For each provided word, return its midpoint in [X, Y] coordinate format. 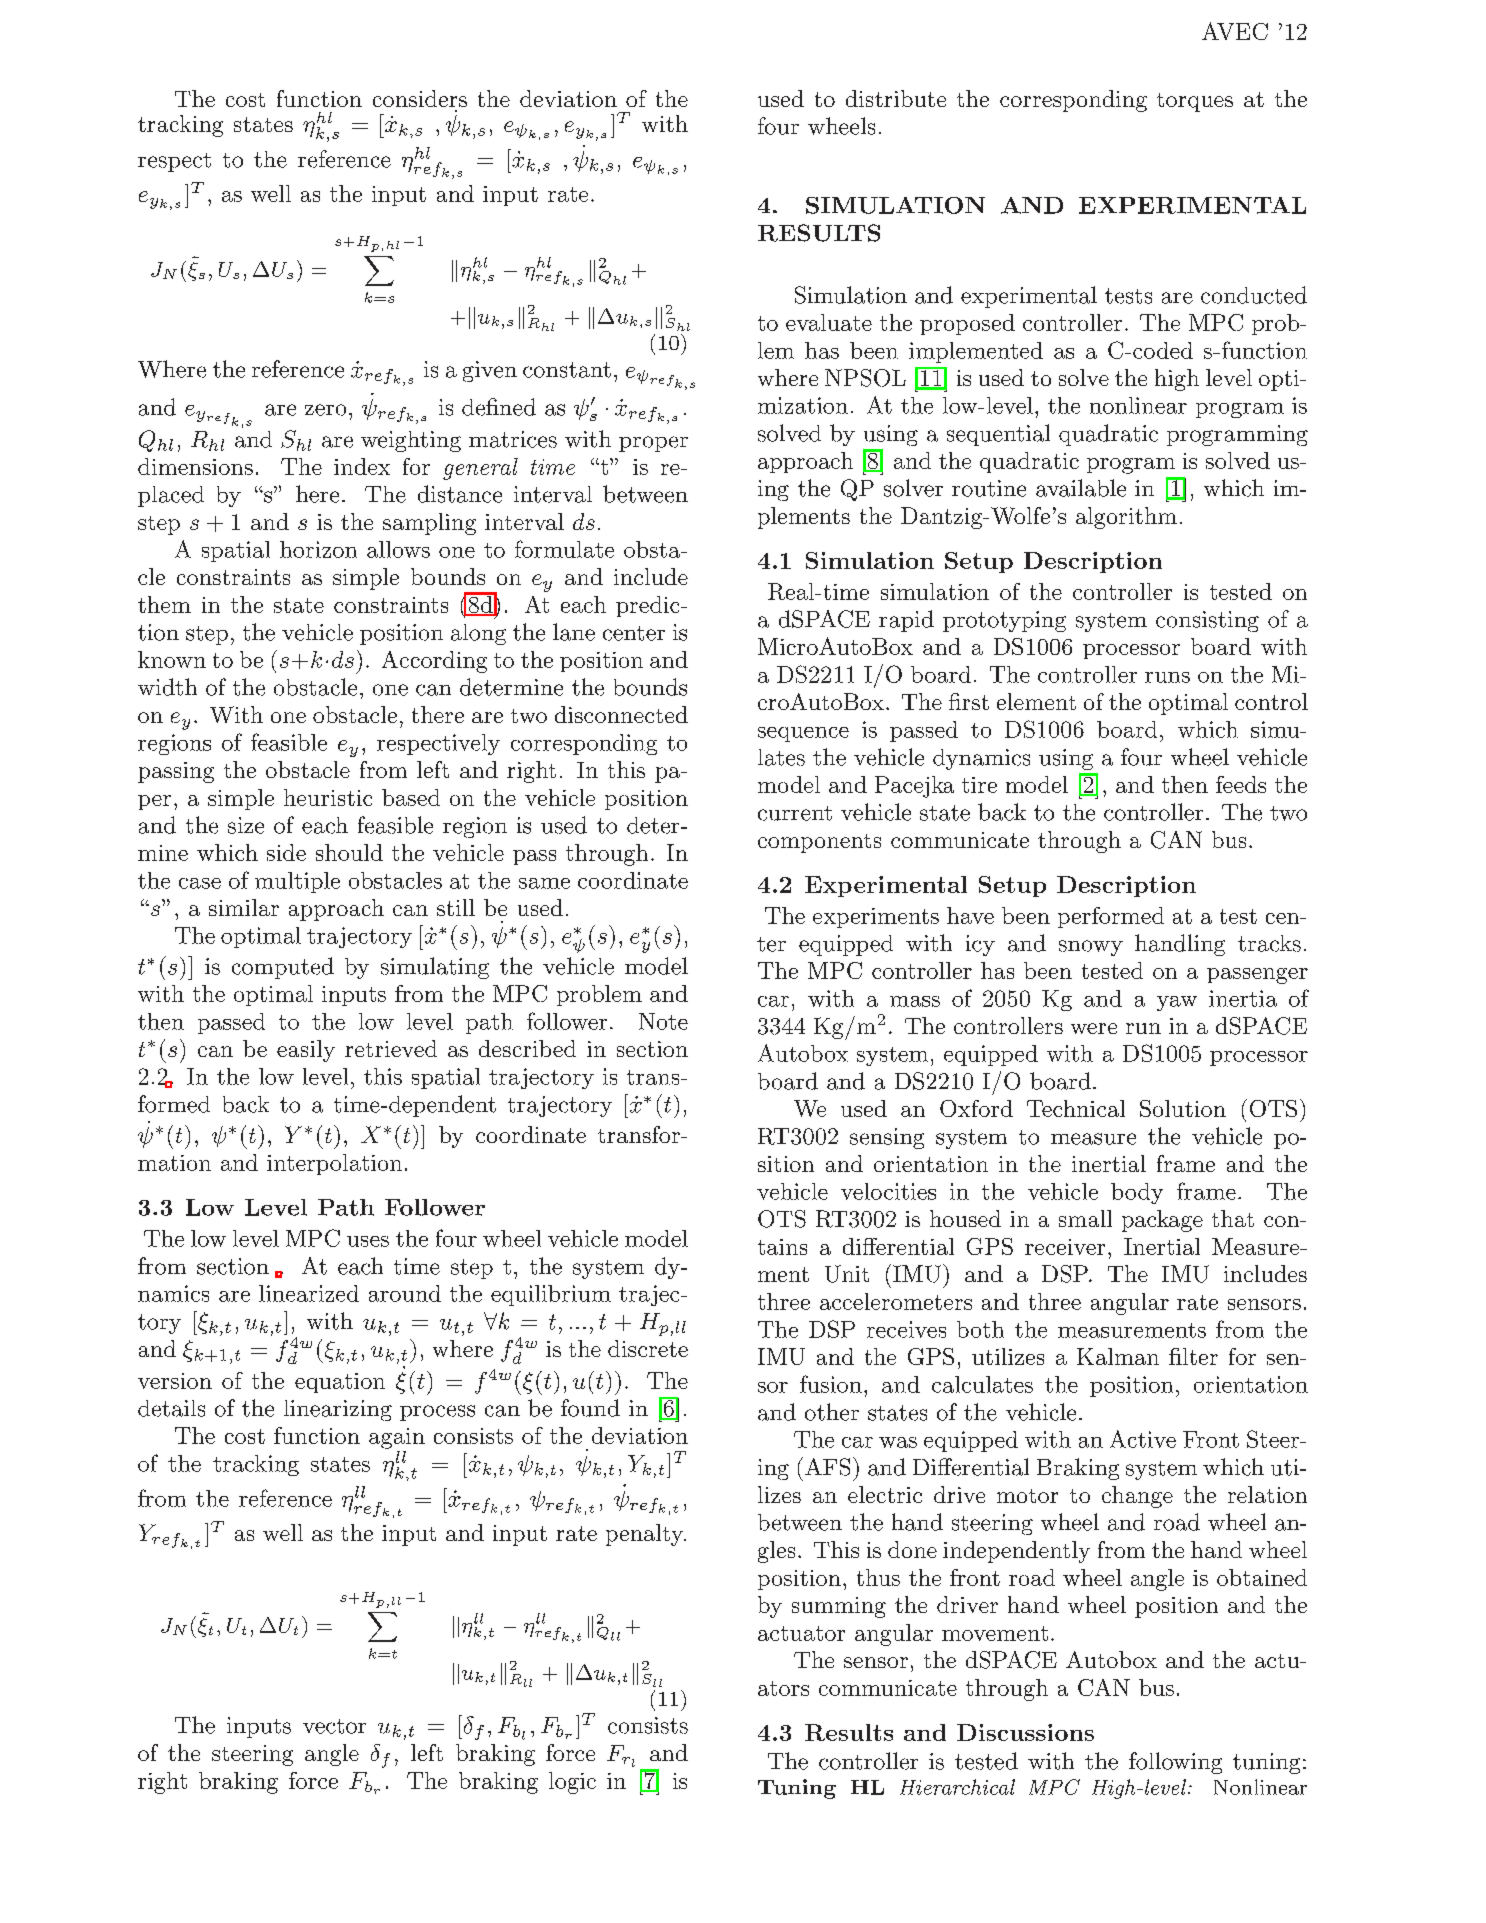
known [172, 659]
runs [1167, 677]
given [490, 371]
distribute [896, 98]
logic [572, 1783]
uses [368, 1241]
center [634, 633]
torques [1195, 102]
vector [334, 1726]
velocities [888, 1191]
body [1137, 1193]
